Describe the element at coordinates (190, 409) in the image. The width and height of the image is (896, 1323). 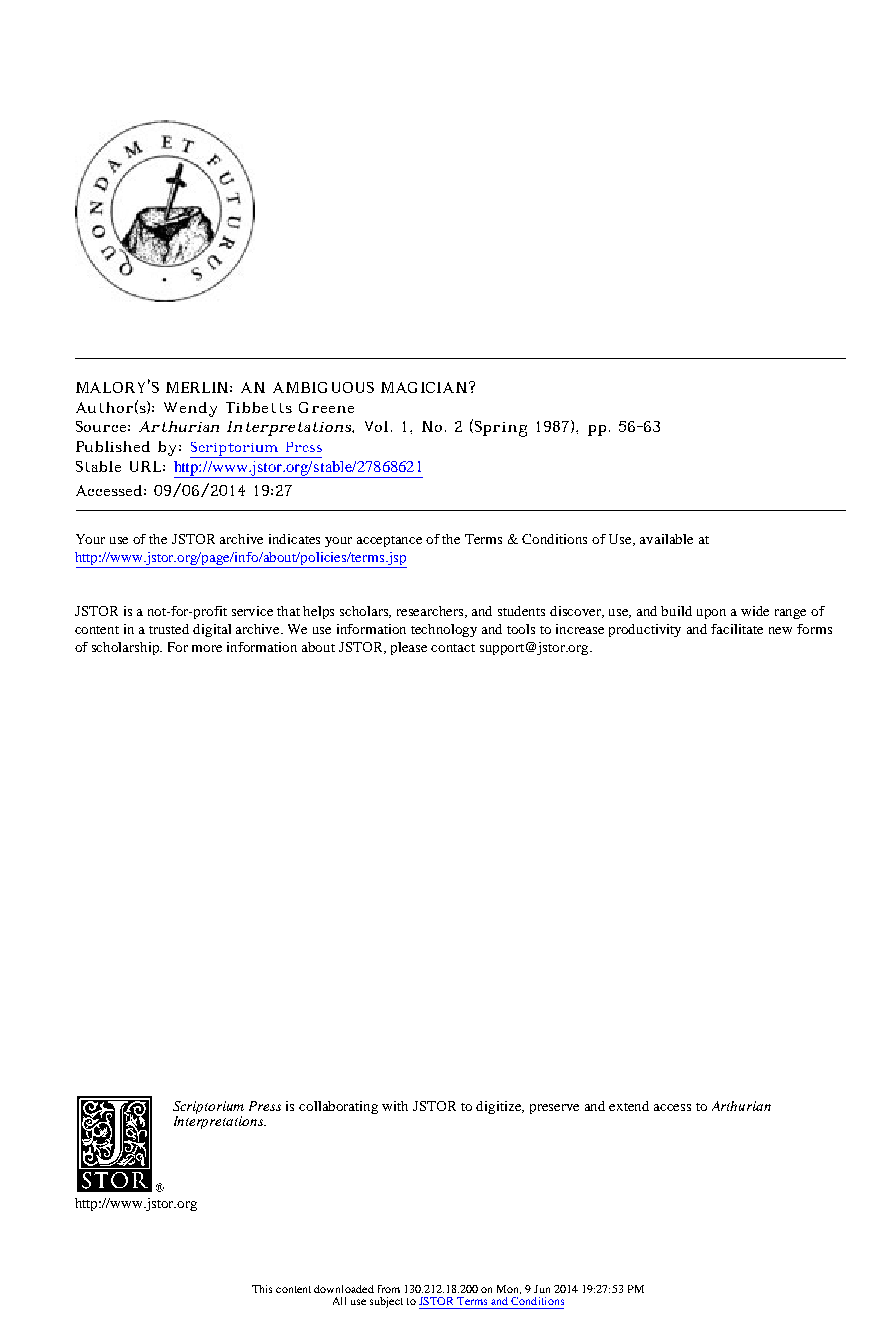
I see `Wendy` at that location.
